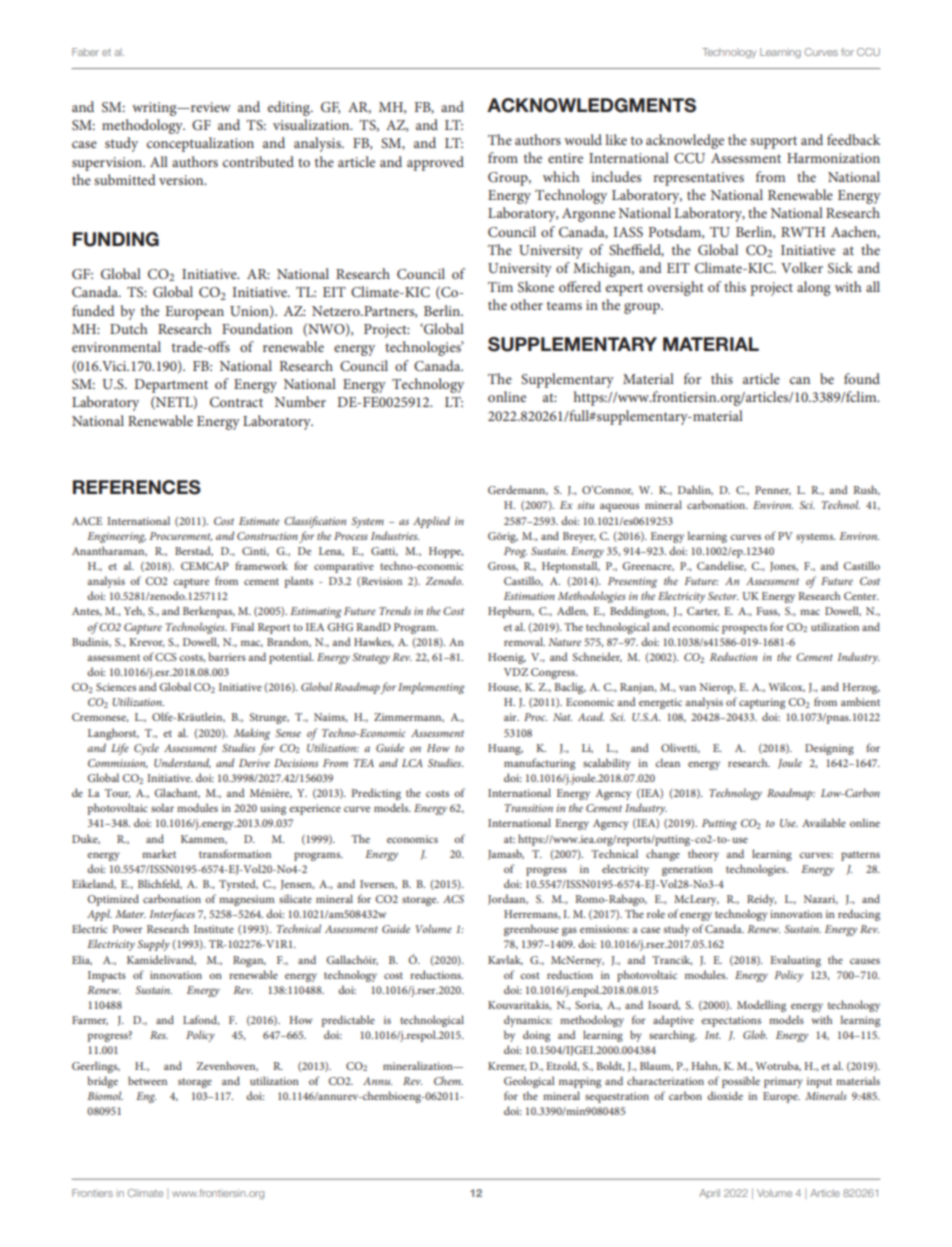 The width and height of the screenshot is (952, 1247). Describe the element at coordinates (773, 142) in the screenshot. I see `support` at that location.
